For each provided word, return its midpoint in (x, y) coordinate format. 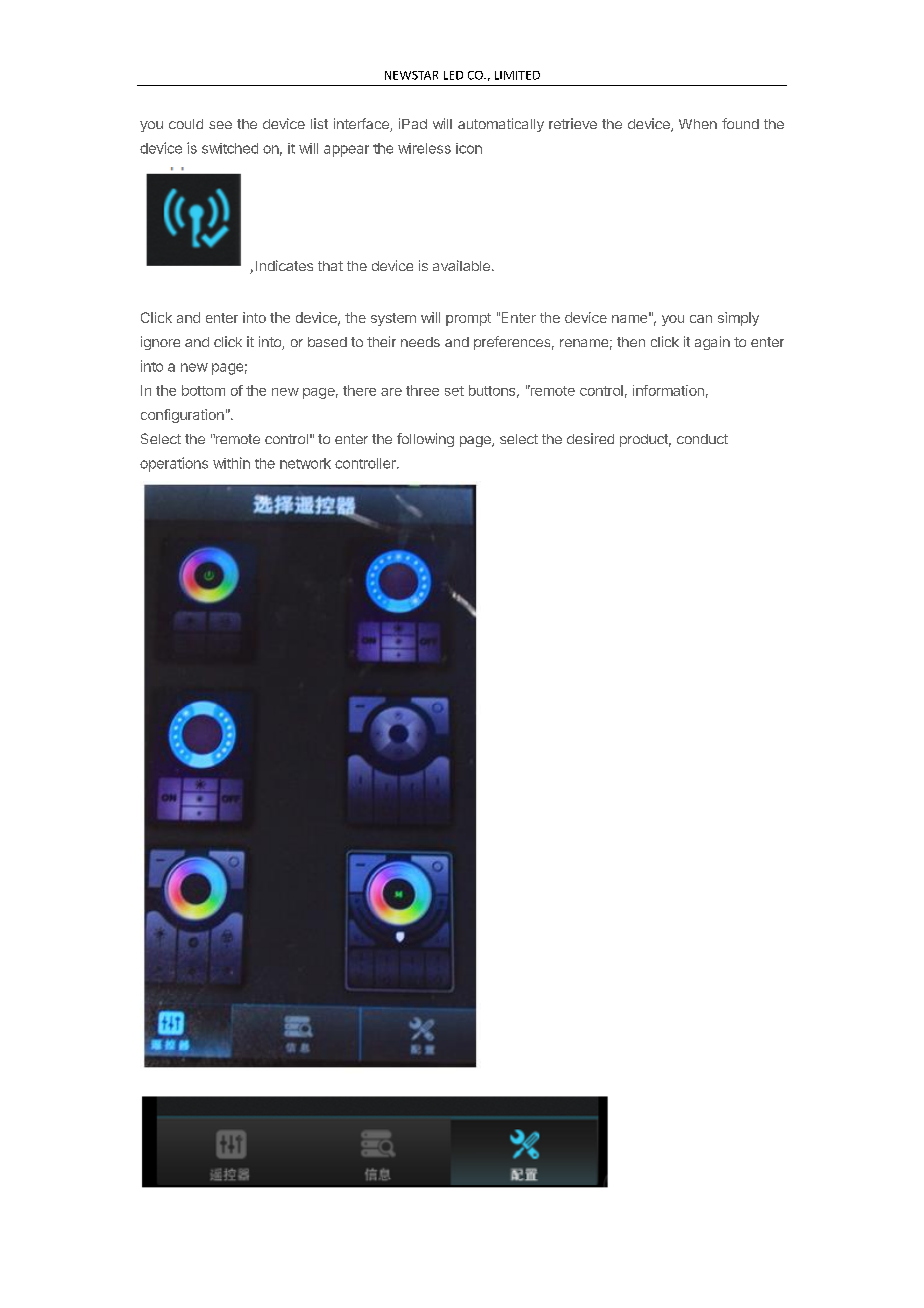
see (220, 125)
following (425, 440)
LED (453, 75)
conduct (702, 439)
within (231, 463)
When (698, 124)
